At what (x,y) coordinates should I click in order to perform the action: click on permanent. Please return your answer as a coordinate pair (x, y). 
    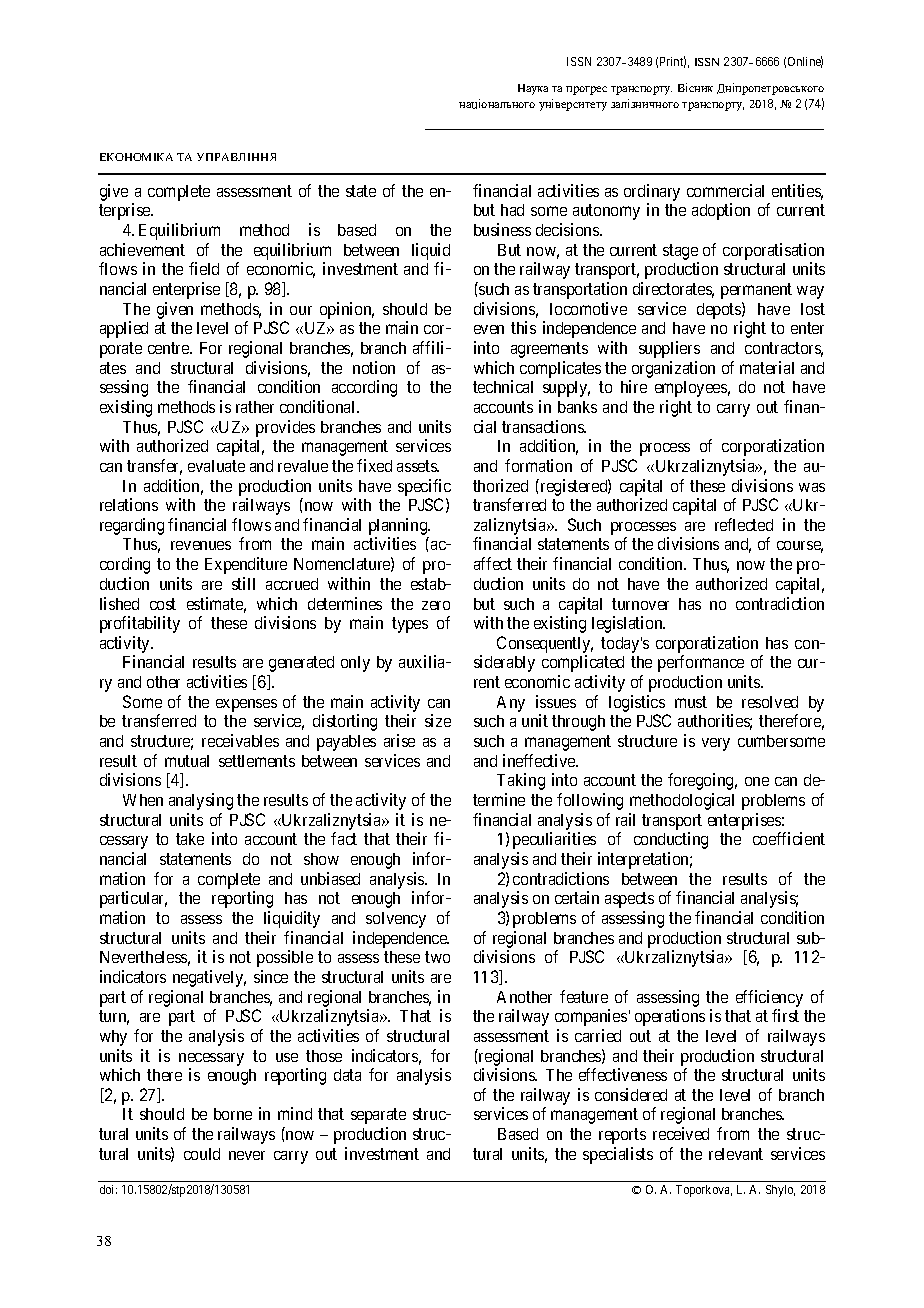
    Looking at the image, I should click on (756, 291).
